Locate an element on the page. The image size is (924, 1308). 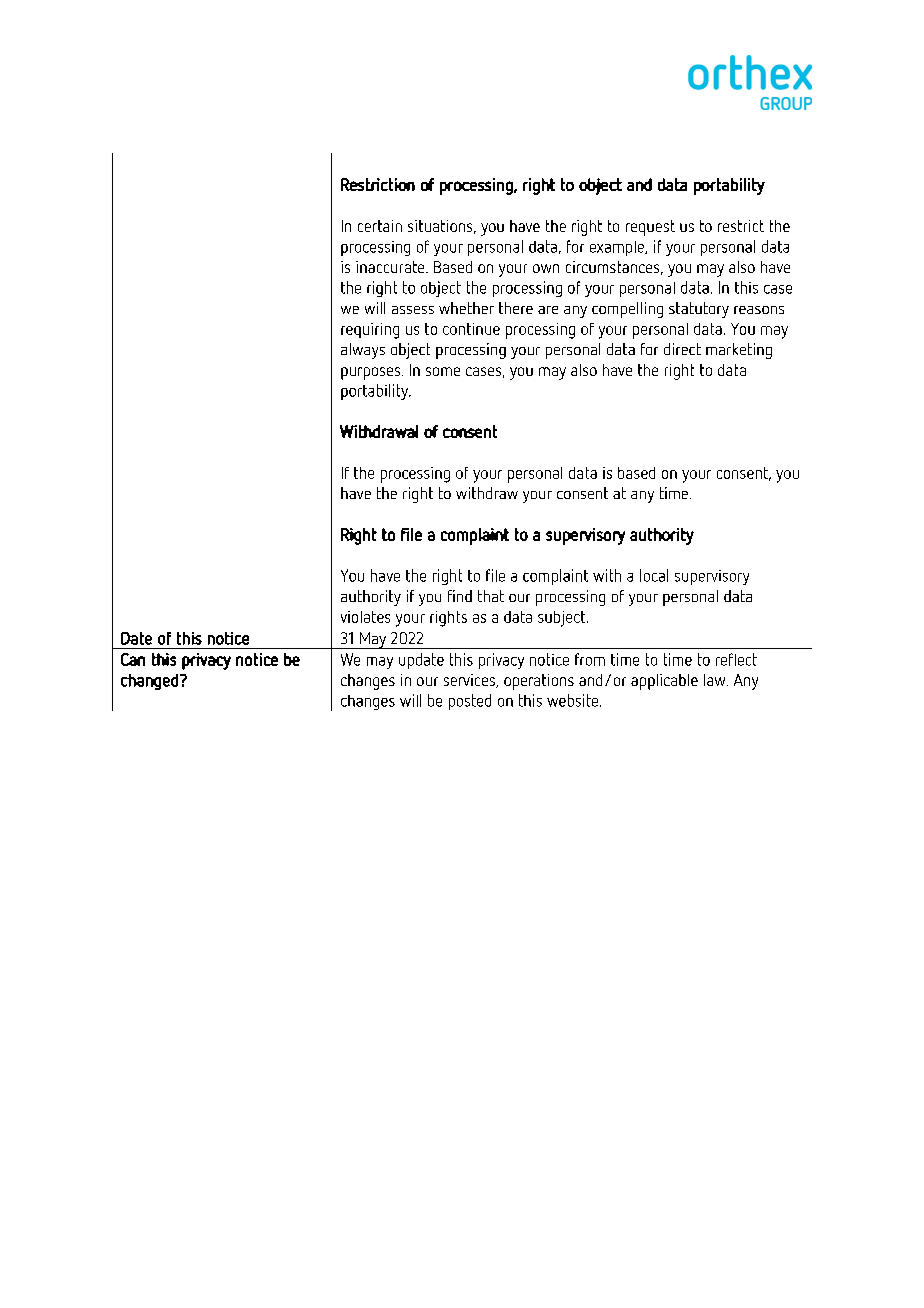
services is located at coordinates (470, 681).
